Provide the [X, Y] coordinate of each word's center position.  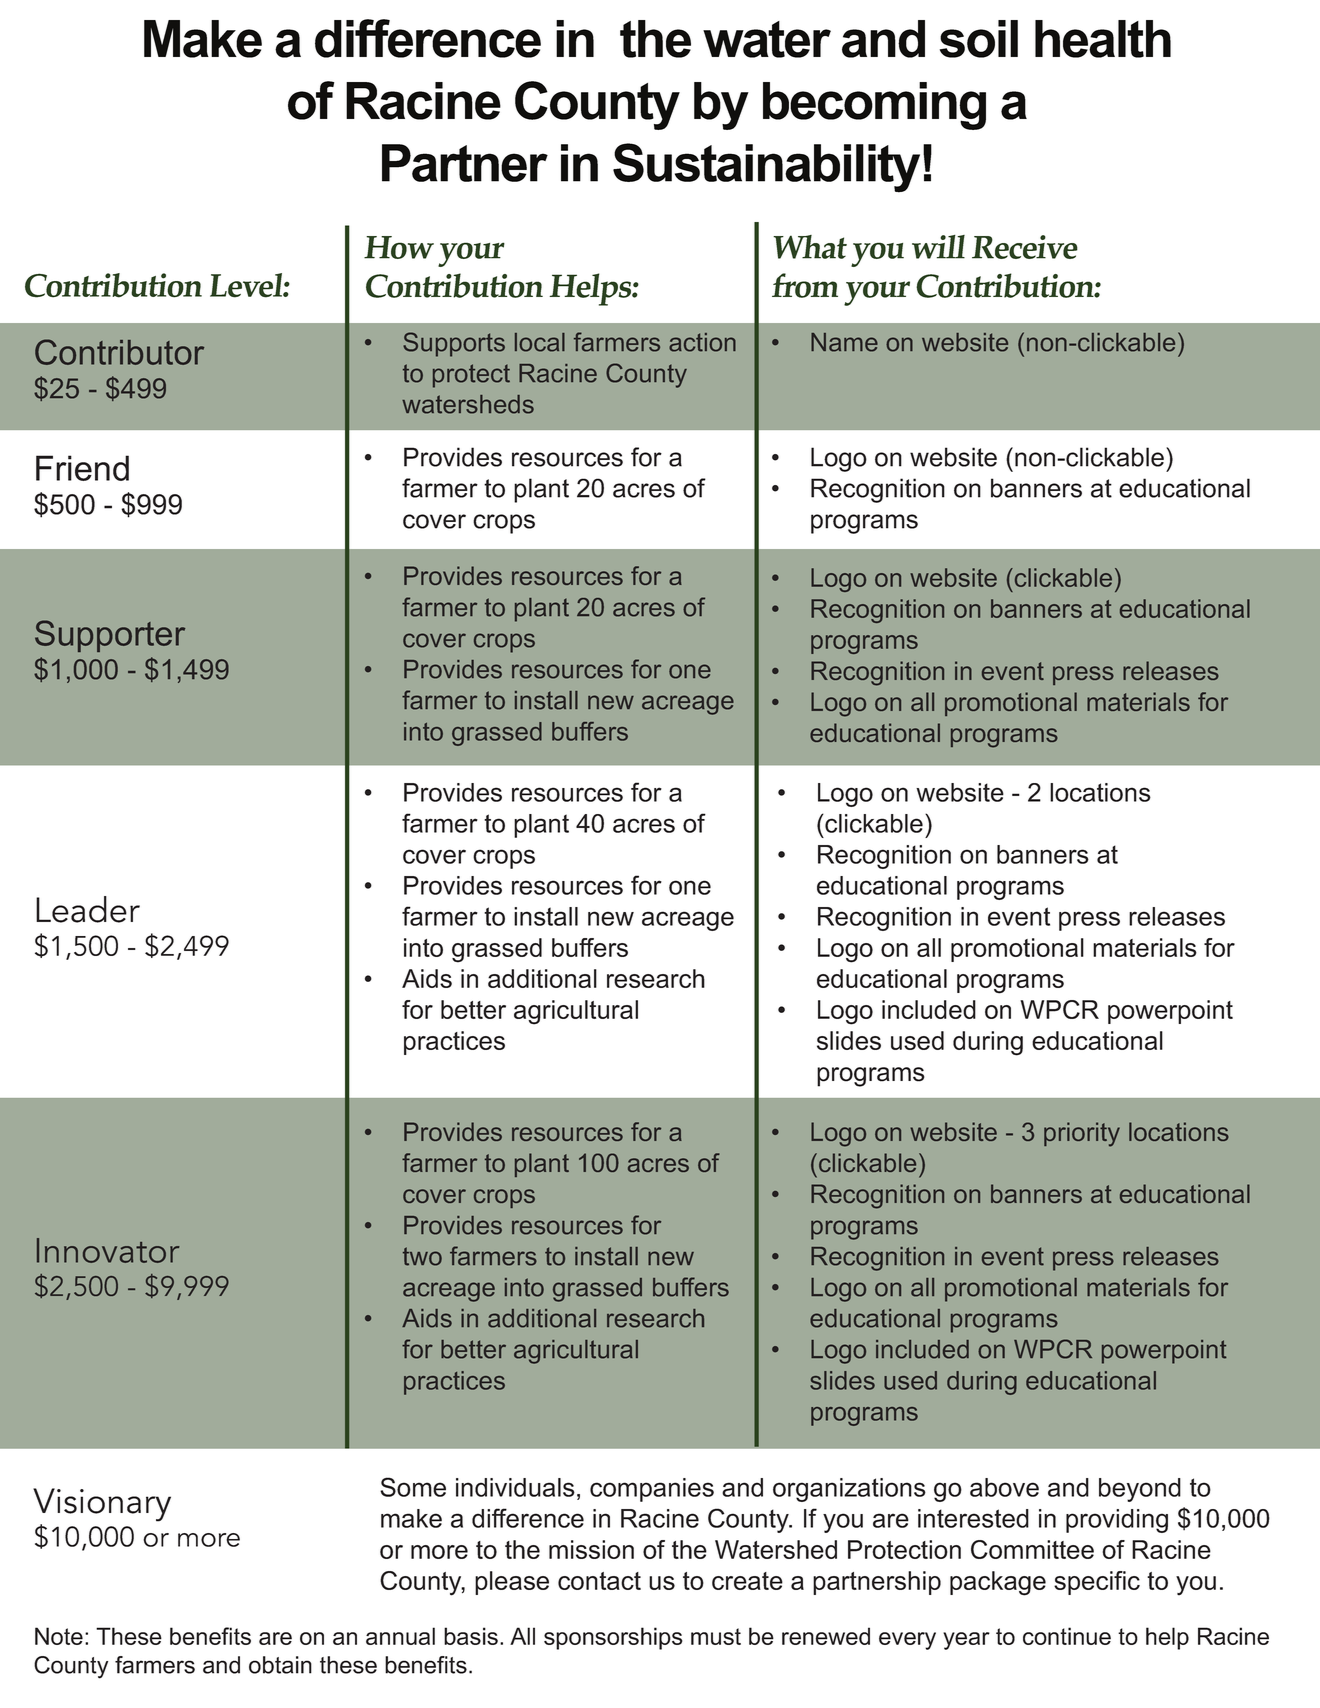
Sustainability [766, 168]
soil [979, 39]
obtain [280, 1665]
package [998, 1583]
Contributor [119, 352]
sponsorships [613, 1638]
